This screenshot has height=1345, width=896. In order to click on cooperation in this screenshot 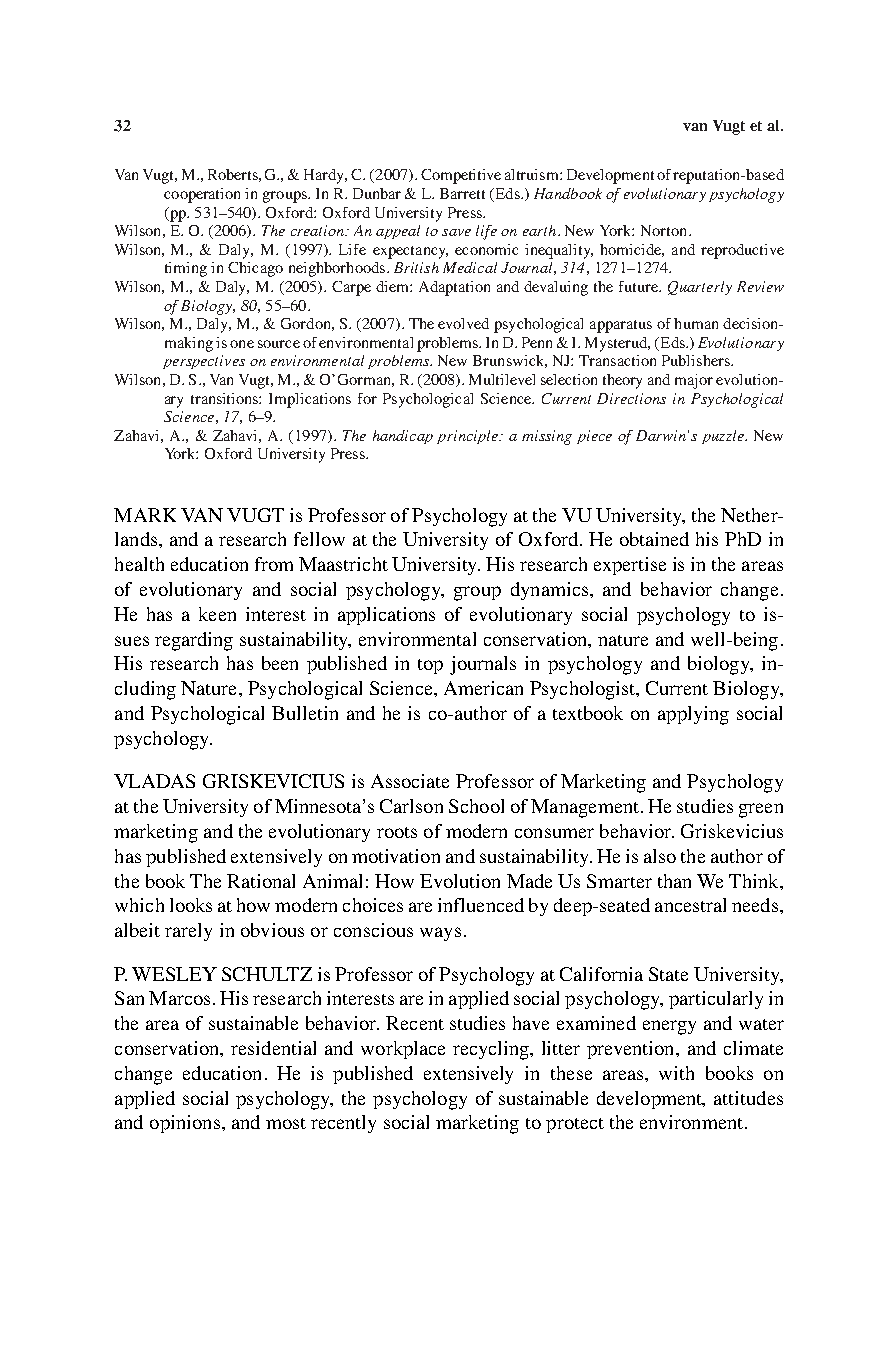, I will do `click(202, 195)`.
